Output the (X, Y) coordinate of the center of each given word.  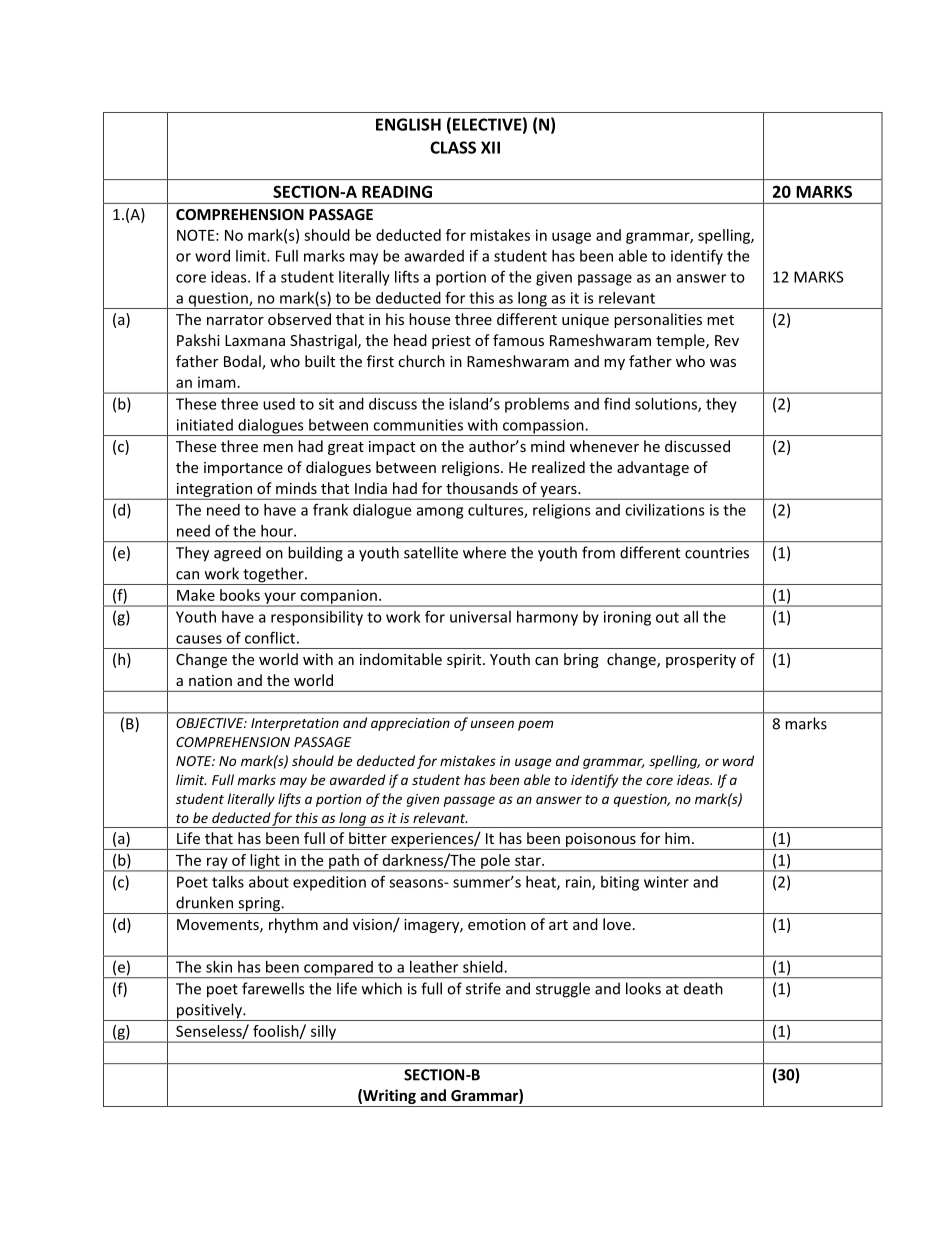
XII (490, 147)
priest (451, 342)
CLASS (453, 147)
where (484, 552)
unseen (492, 724)
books (240, 595)
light (265, 862)
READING (397, 191)
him (677, 838)
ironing (627, 618)
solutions (667, 405)
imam (217, 382)
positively (209, 1012)
